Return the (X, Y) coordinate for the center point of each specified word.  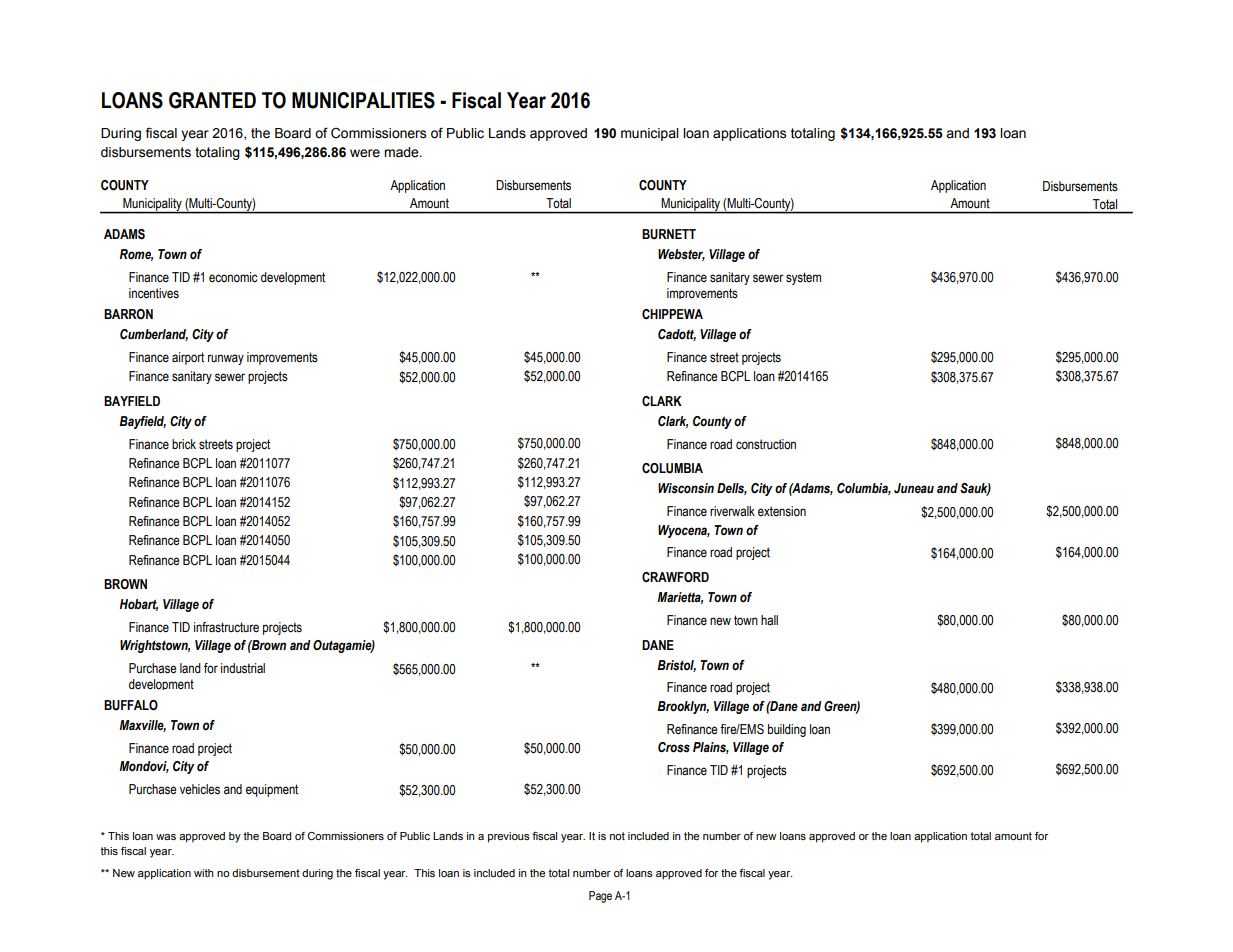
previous (509, 837)
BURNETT (669, 234)
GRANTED (212, 100)
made (402, 152)
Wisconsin (686, 488)
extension (782, 511)
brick (184, 444)
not (617, 836)
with (204, 873)
